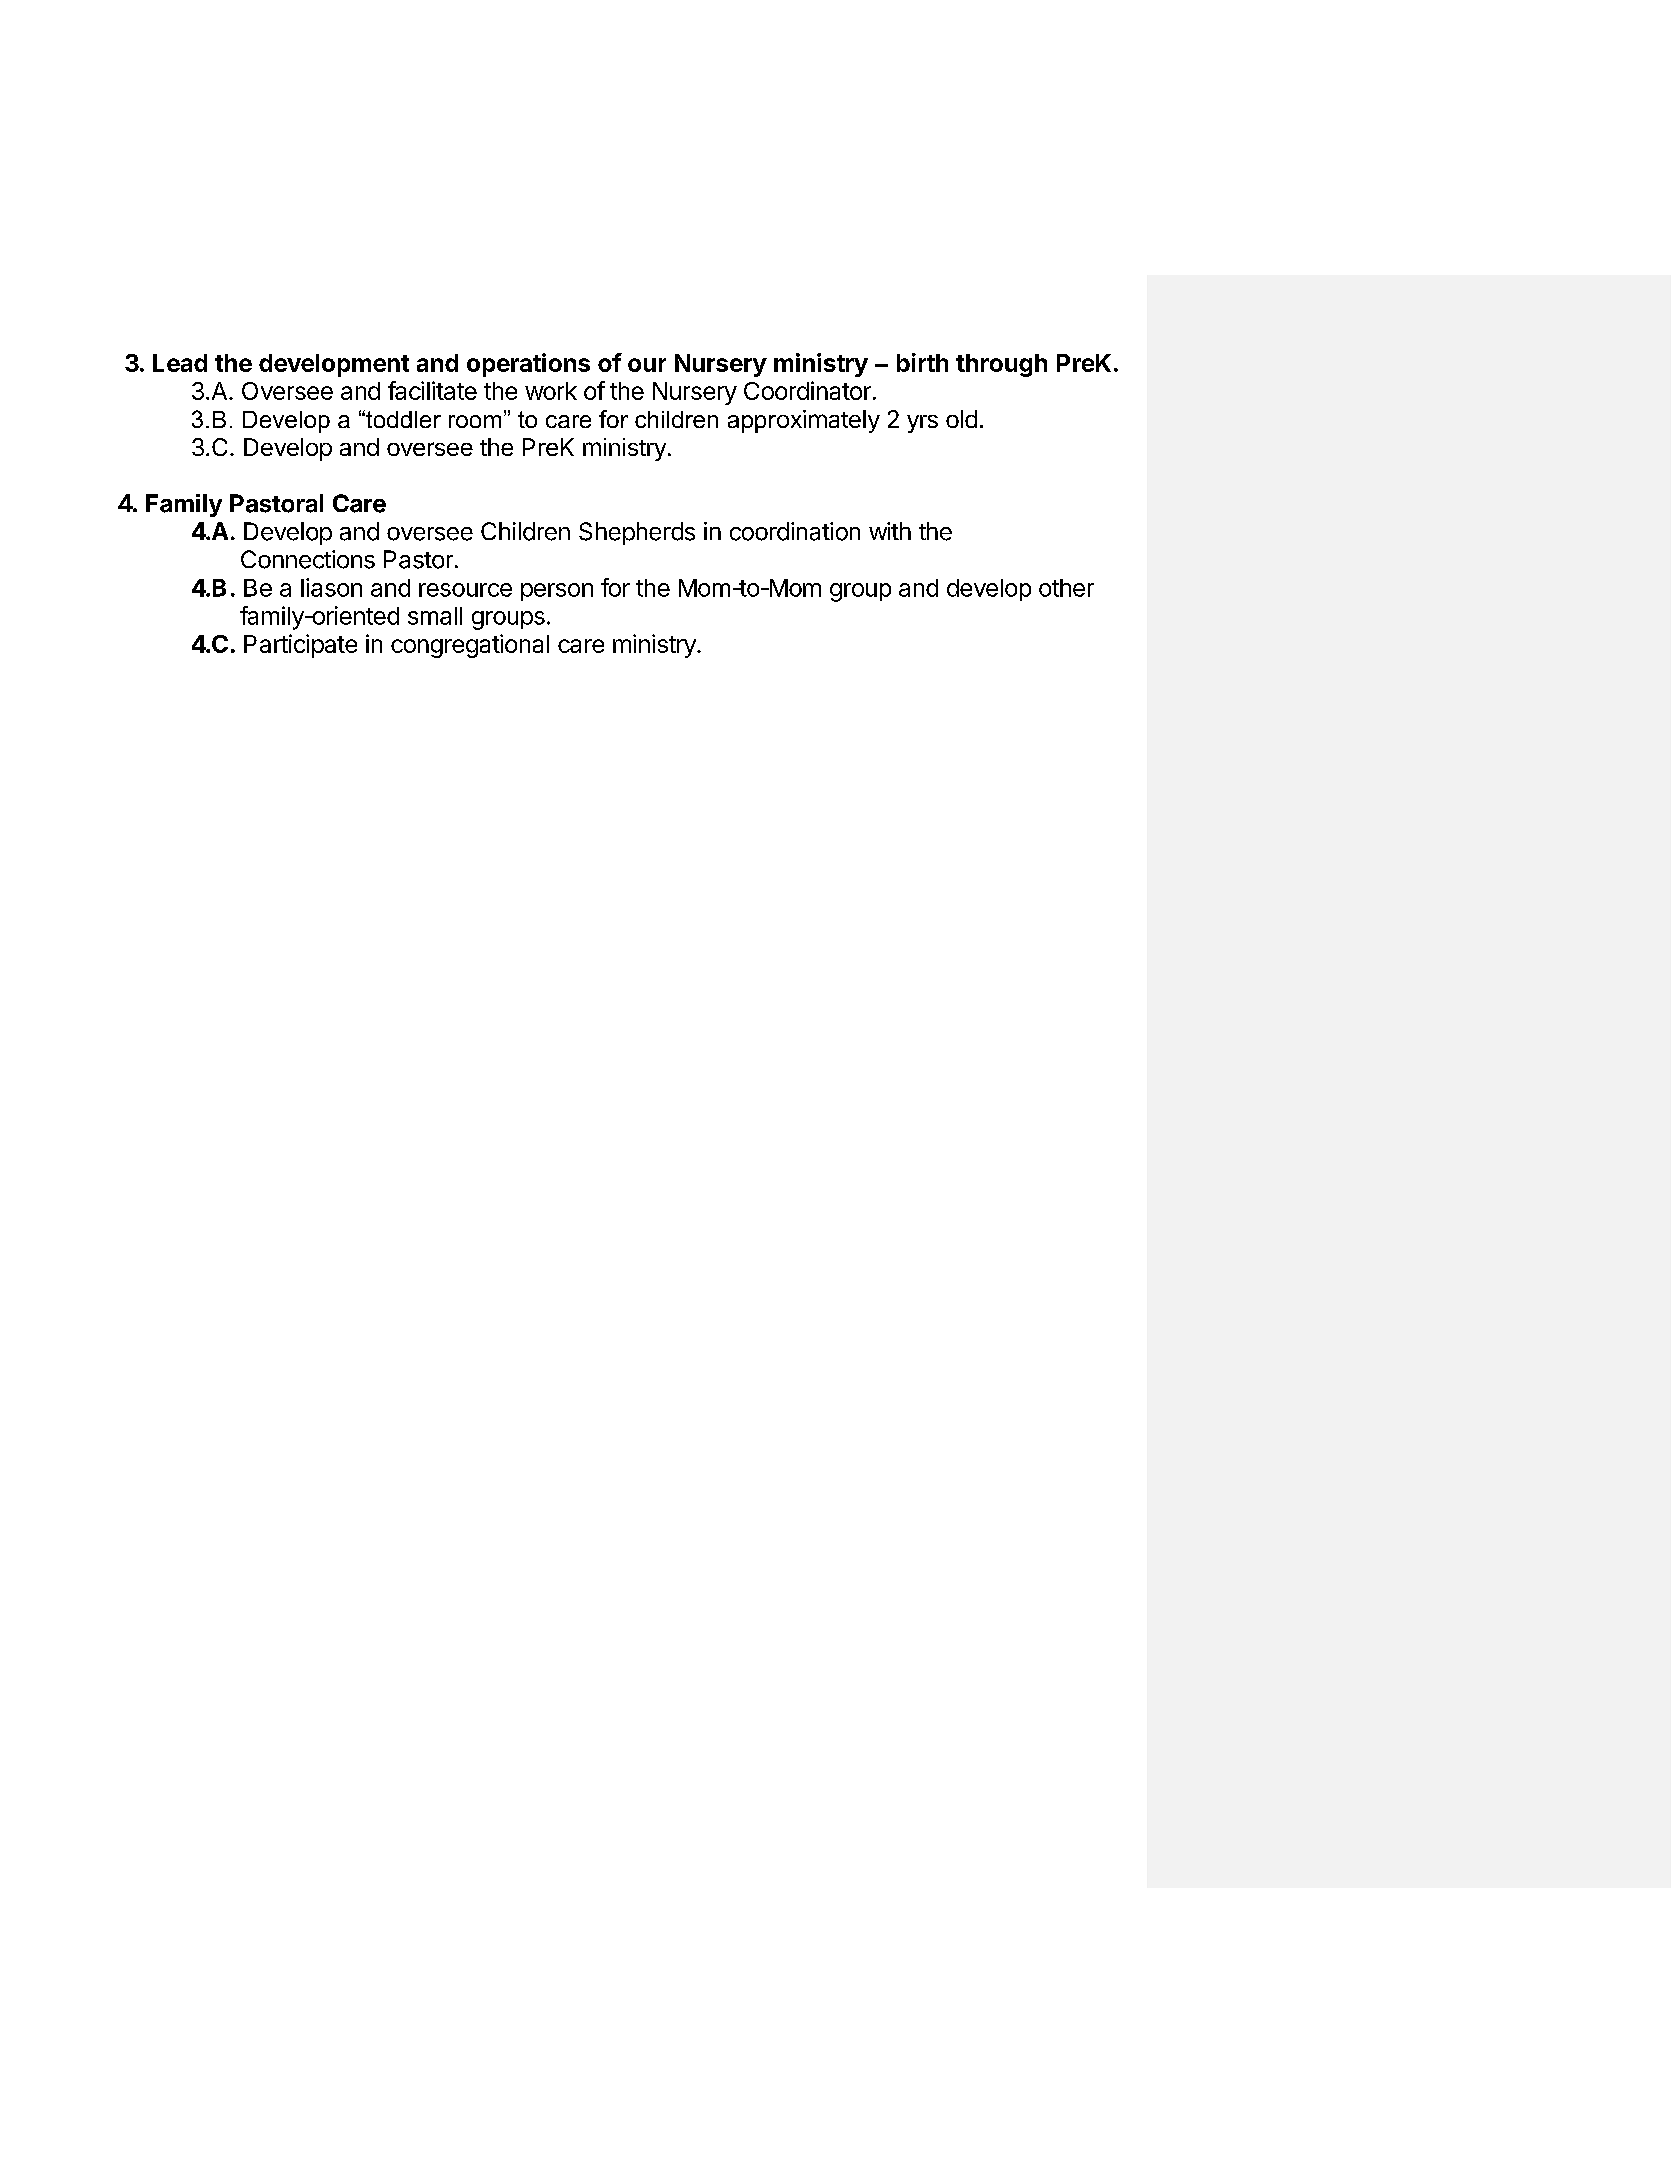 Image resolution: width=1672 pixels, height=2164 pixels. I want to click on operations, so click(528, 365).
